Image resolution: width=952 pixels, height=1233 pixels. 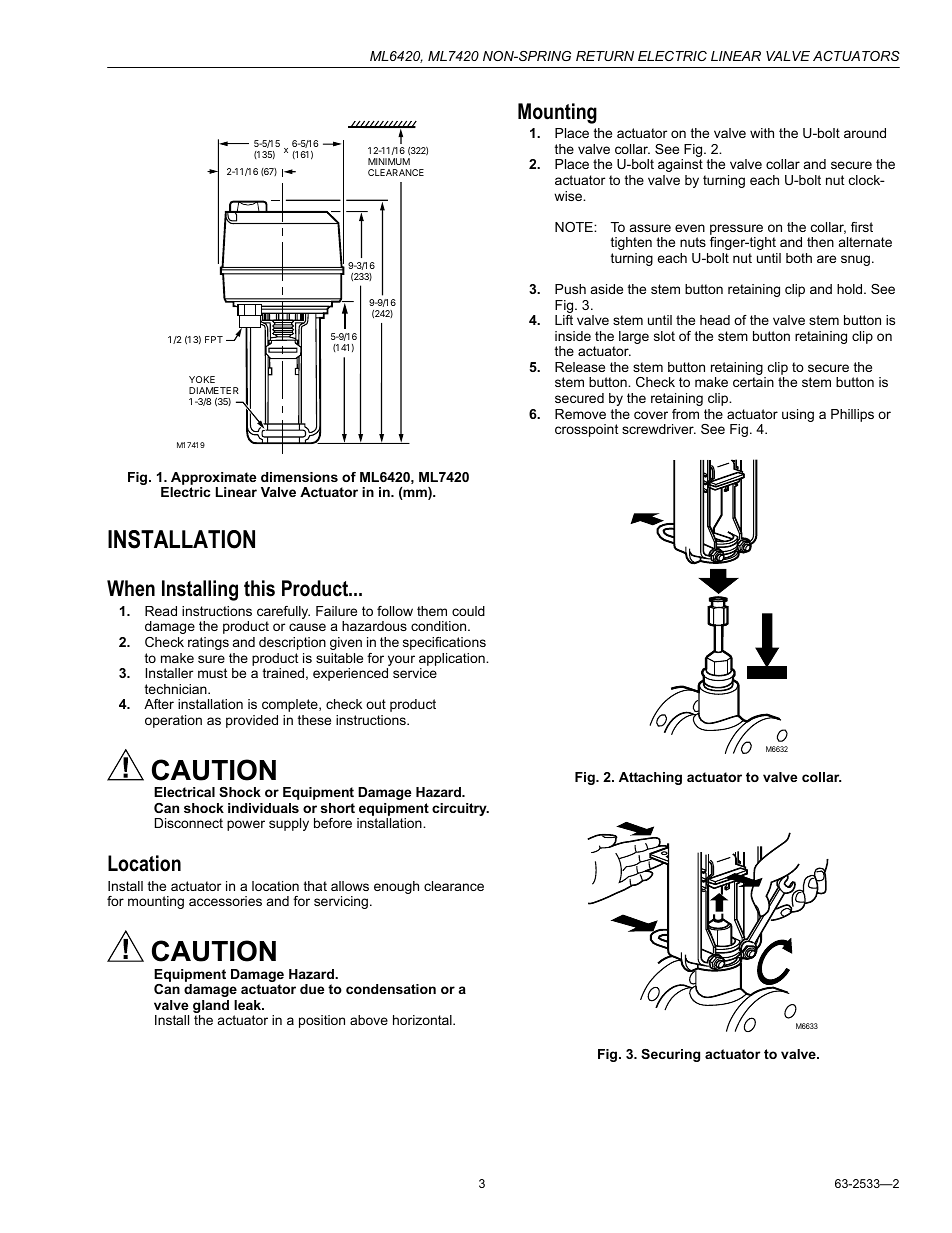 I want to click on using, so click(x=798, y=415).
